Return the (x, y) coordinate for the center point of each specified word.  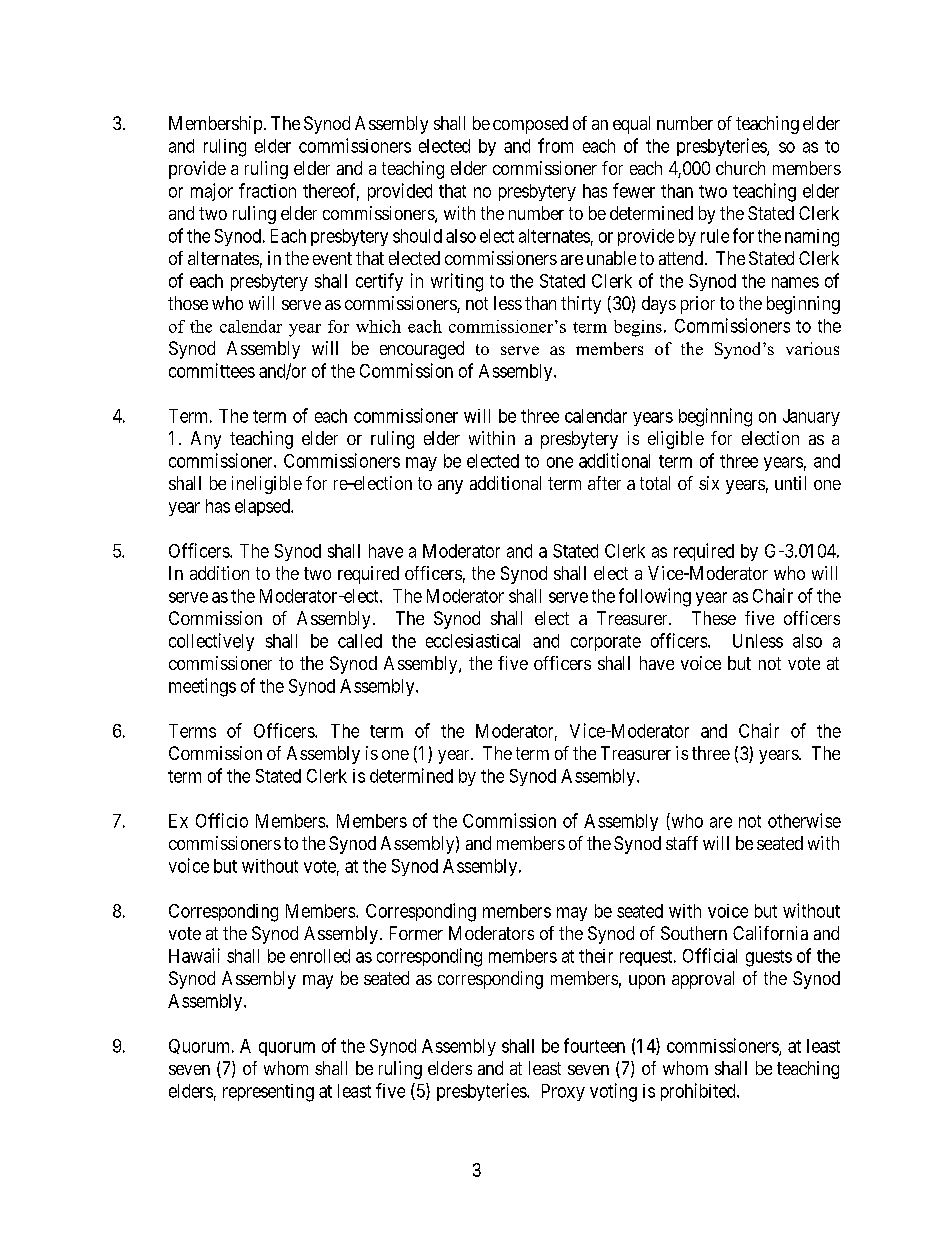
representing (268, 1093)
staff (682, 843)
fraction (267, 190)
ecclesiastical (473, 641)
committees (212, 370)
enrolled (320, 956)
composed (530, 125)
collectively (211, 642)
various (812, 348)
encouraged (422, 350)
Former (416, 933)
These (714, 618)
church (740, 168)
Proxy (563, 1092)
